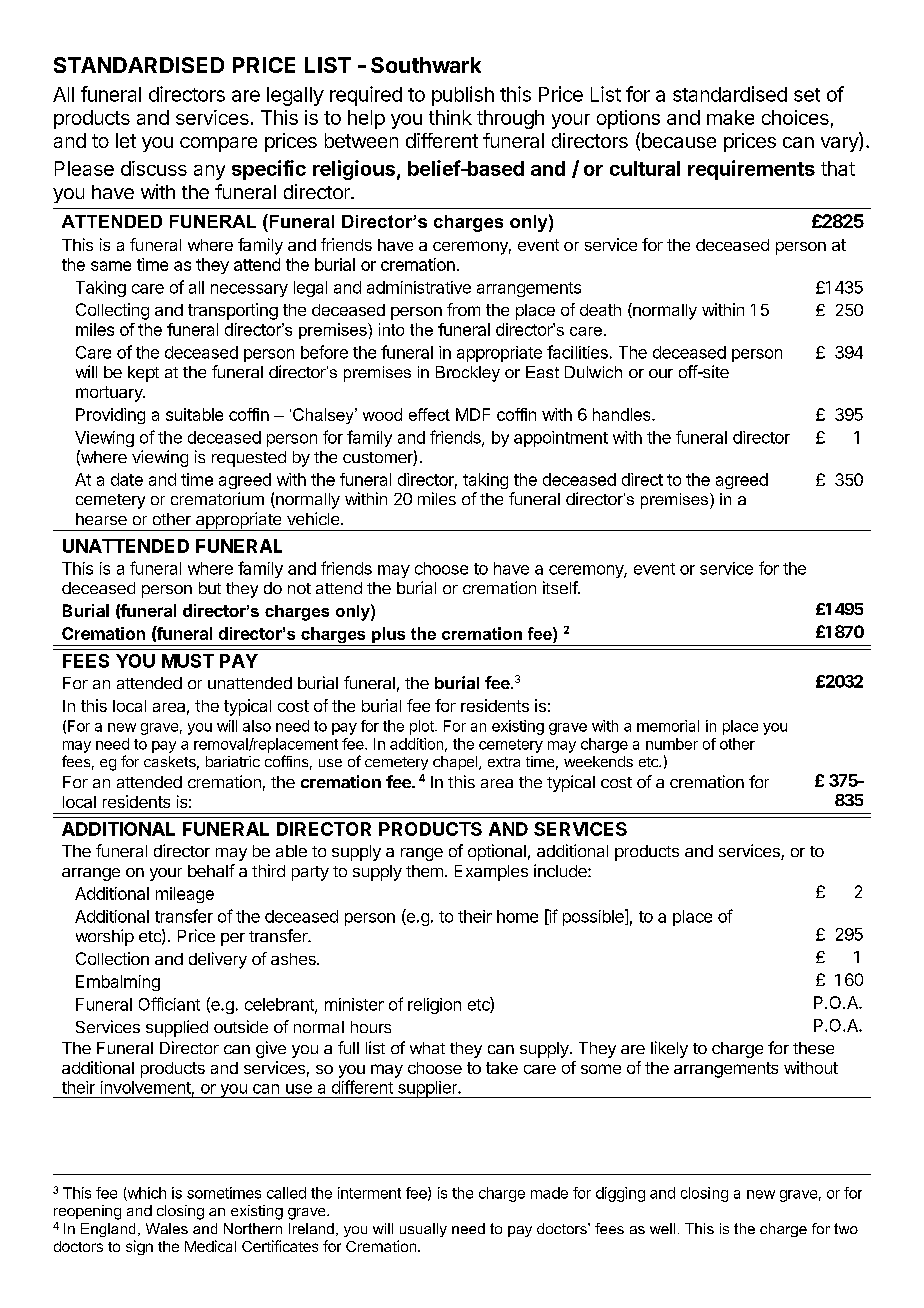 This screenshot has height=1308, width=924. Describe the element at coordinates (473, 414) in the screenshot. I see `MDF` at that location.
